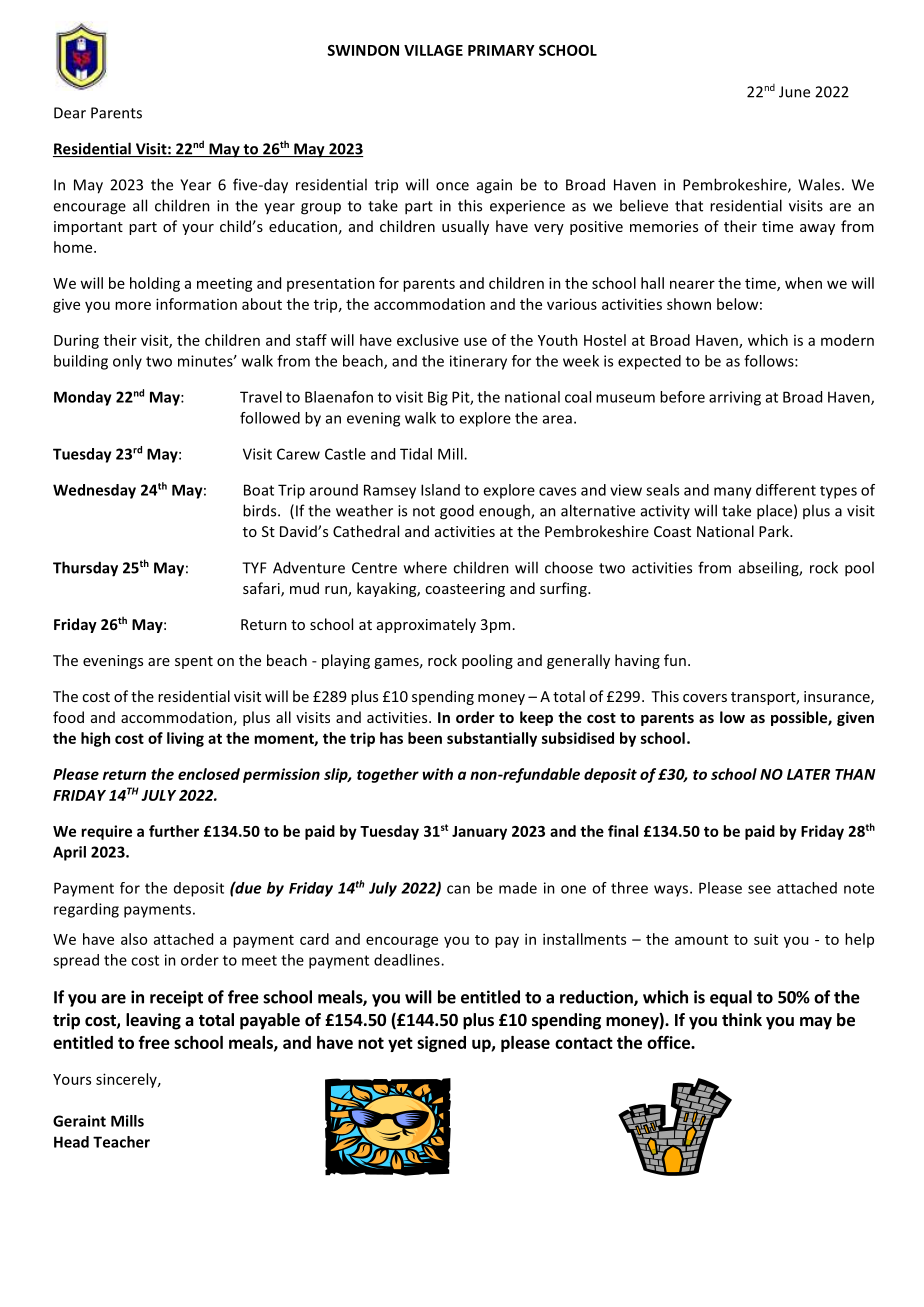  I want to click on can, so click(458, 889).
